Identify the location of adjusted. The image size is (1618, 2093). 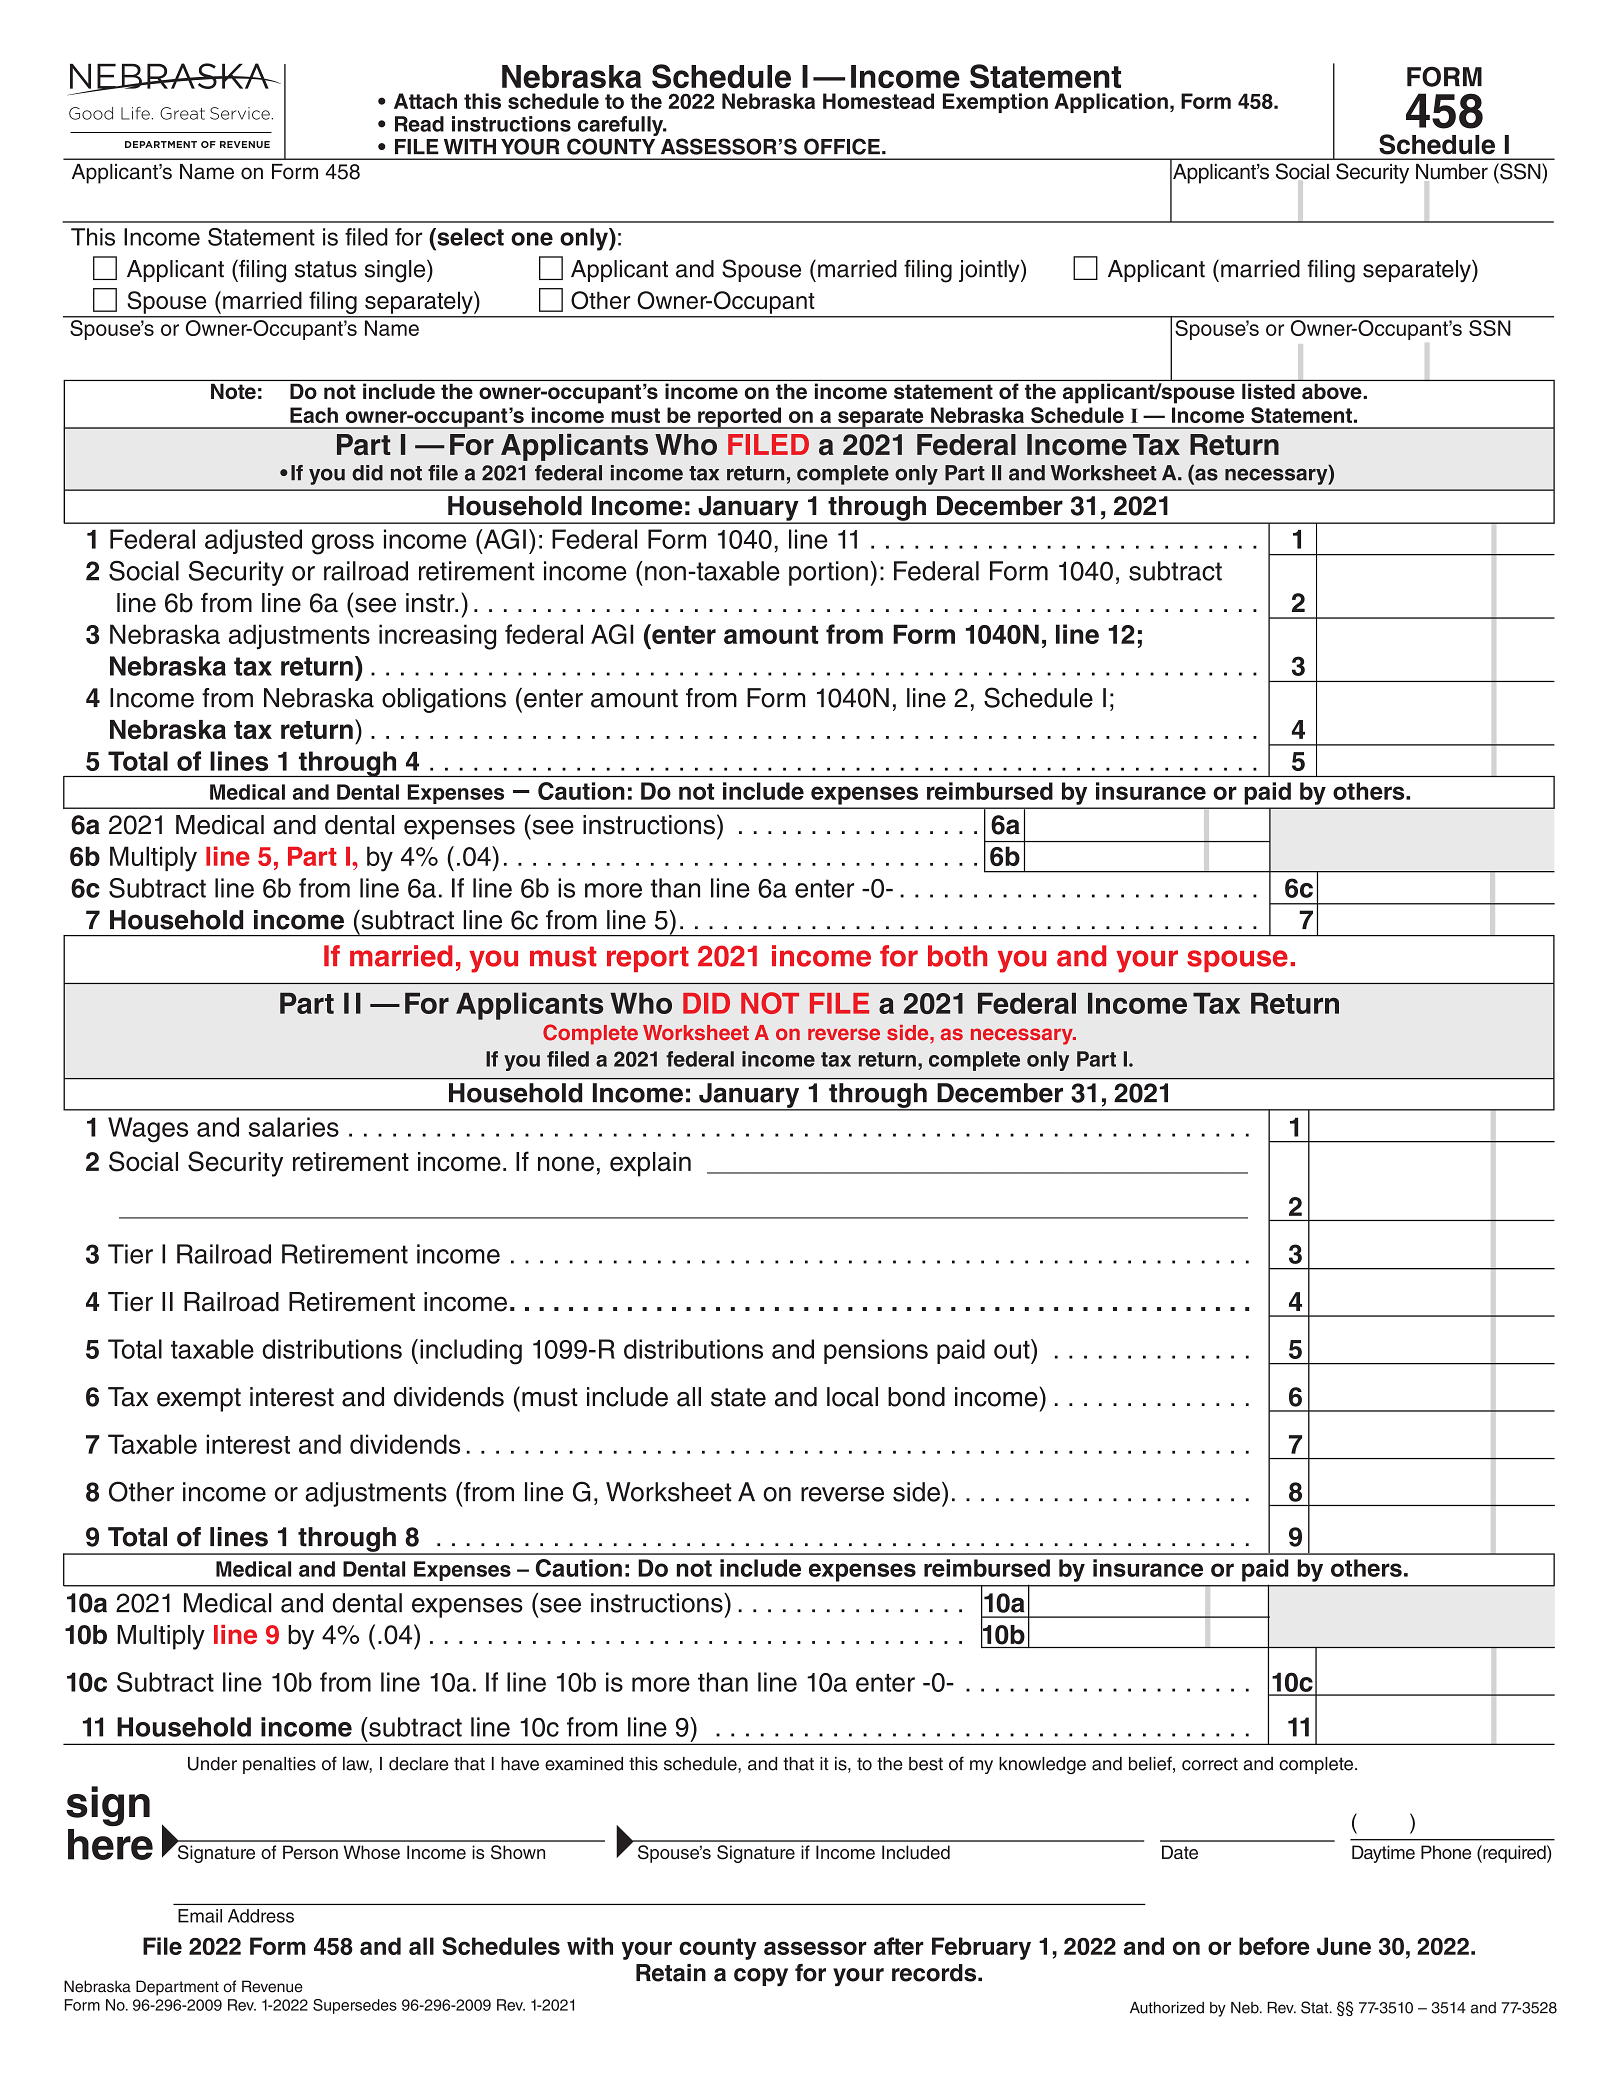
(253, 541).
